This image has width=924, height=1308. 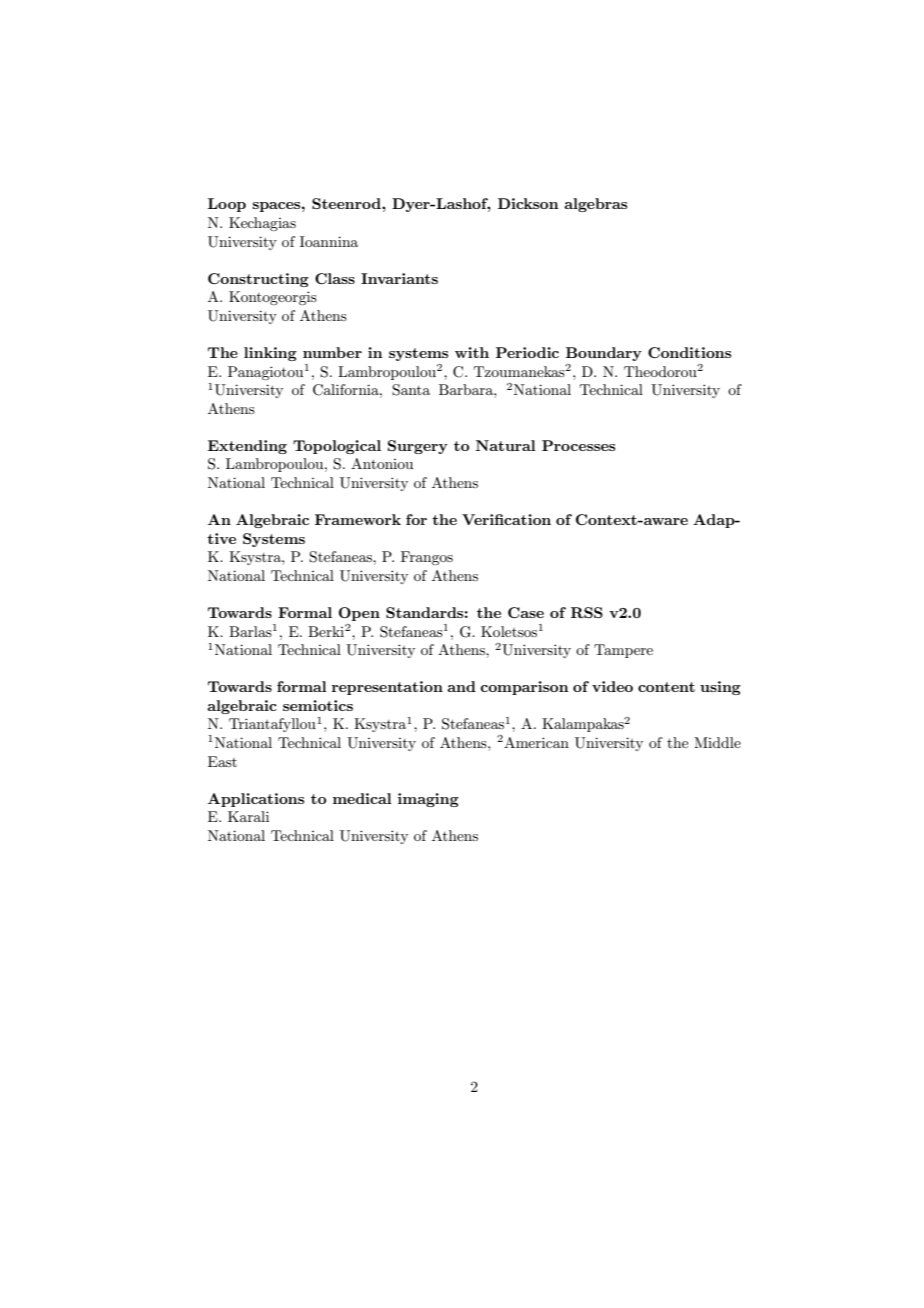 I want to click on imaging, so click(x=428, y=800).
